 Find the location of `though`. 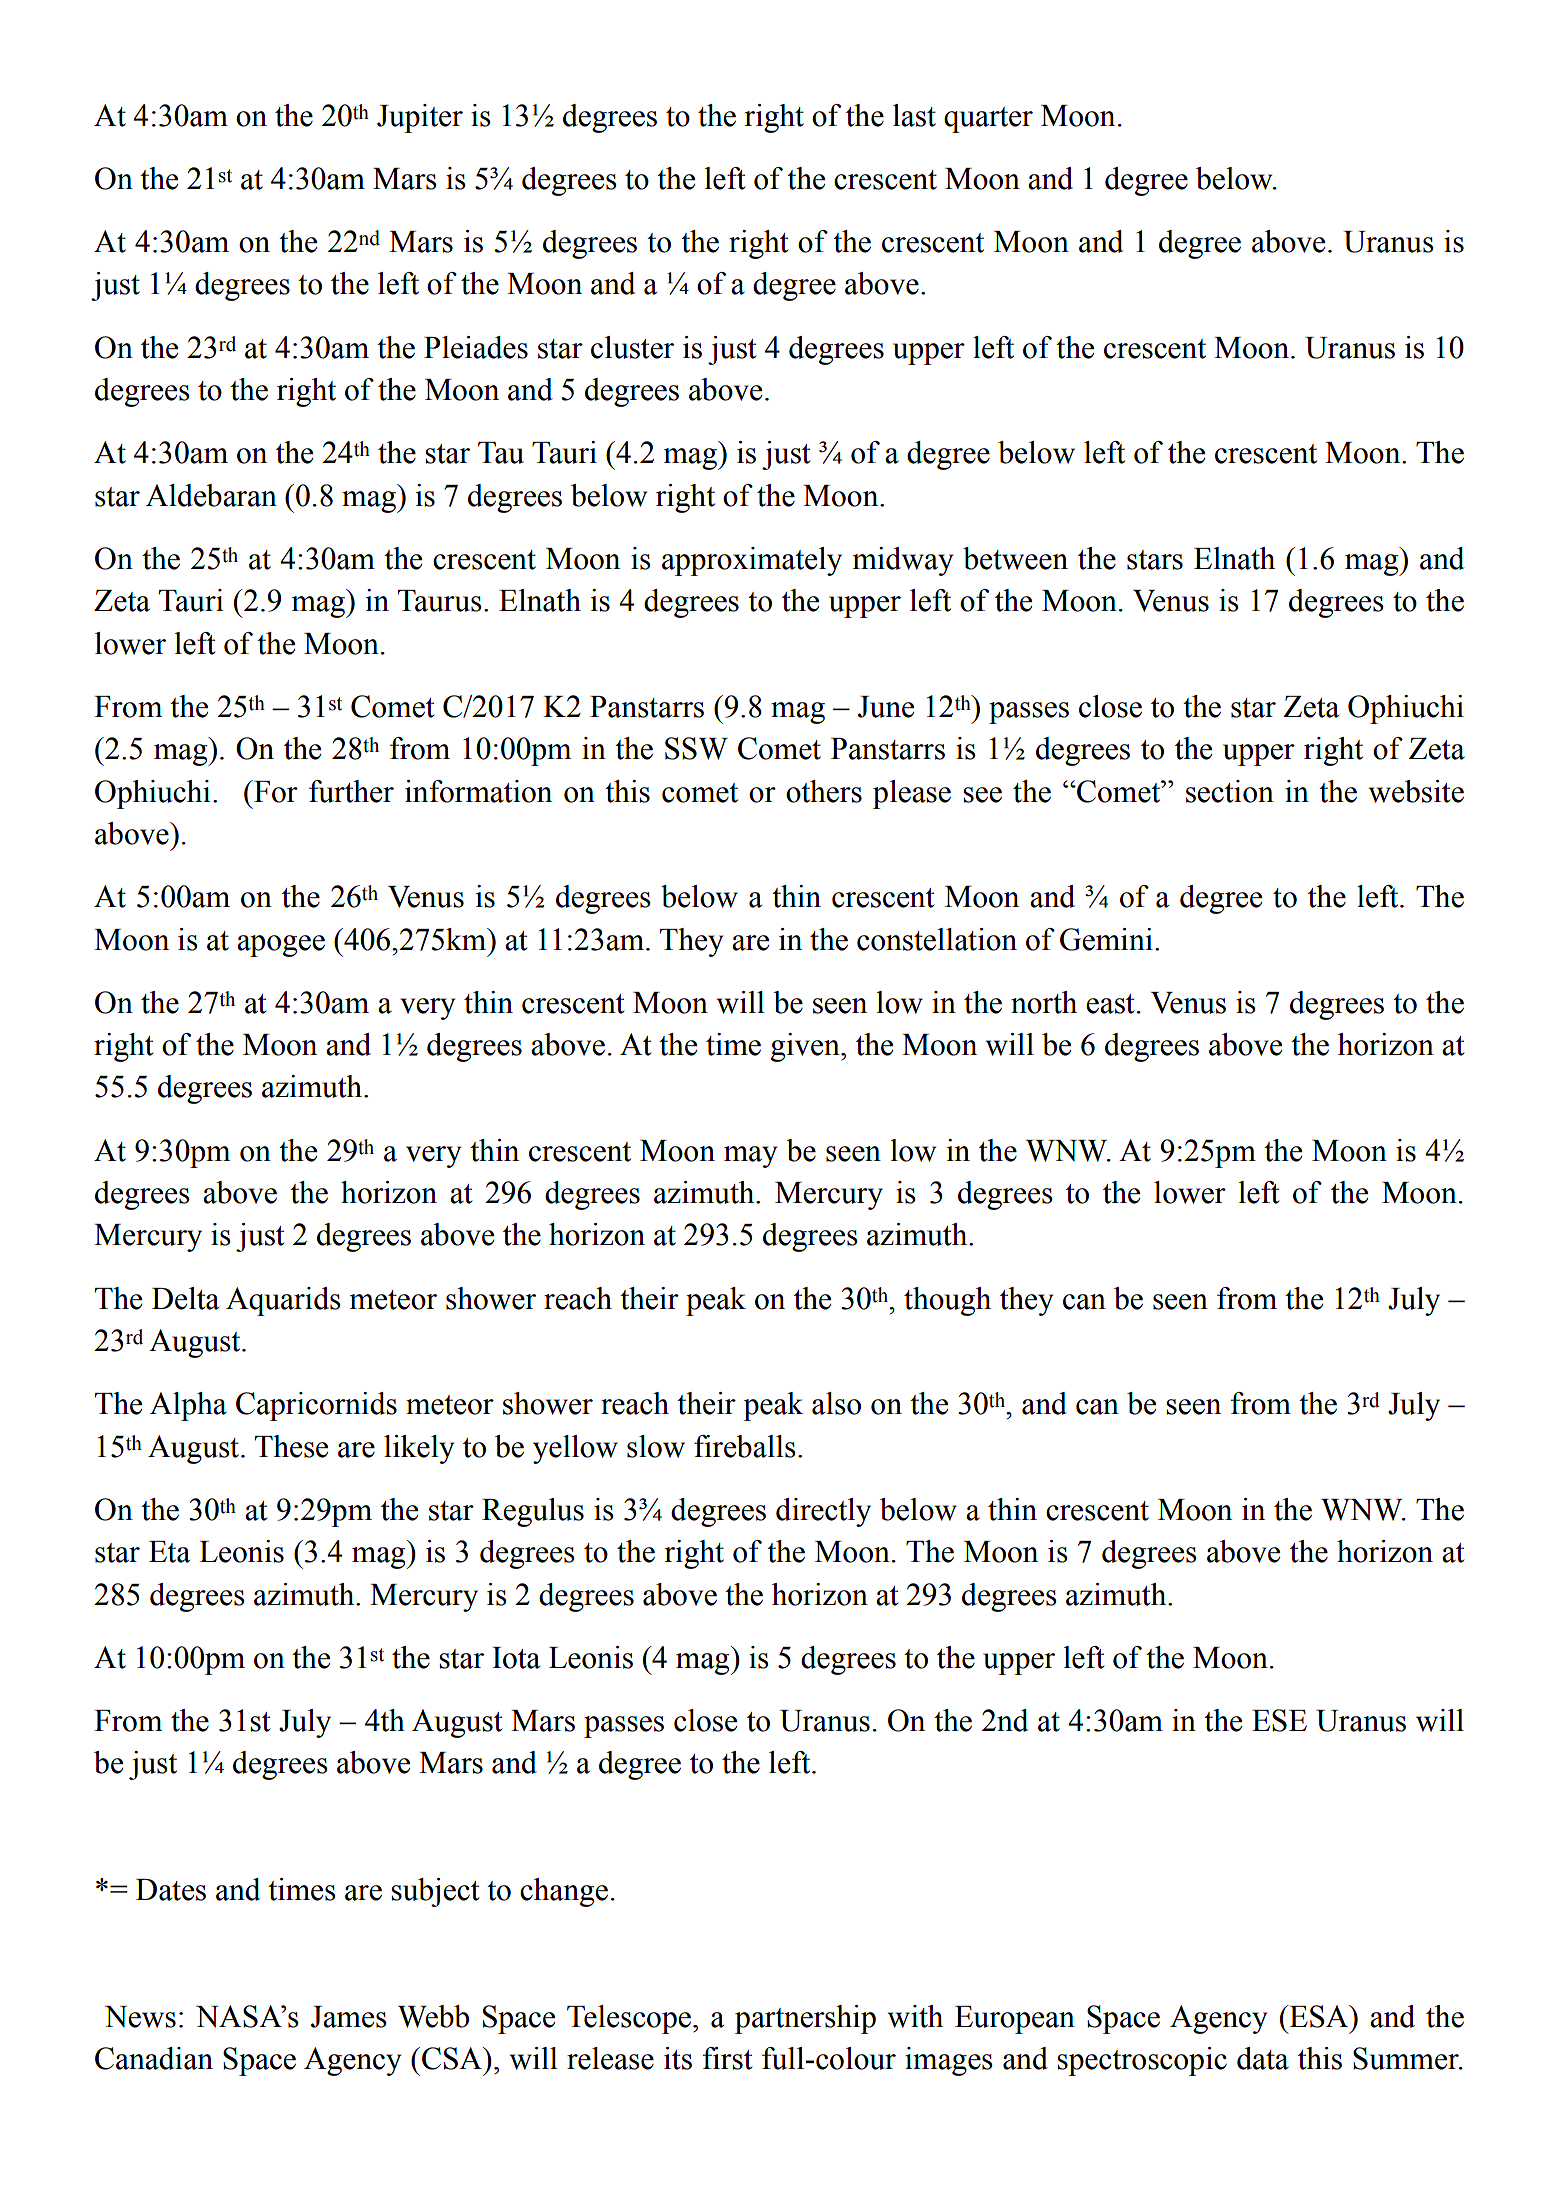

though is located at coordinates (947, 1301).
